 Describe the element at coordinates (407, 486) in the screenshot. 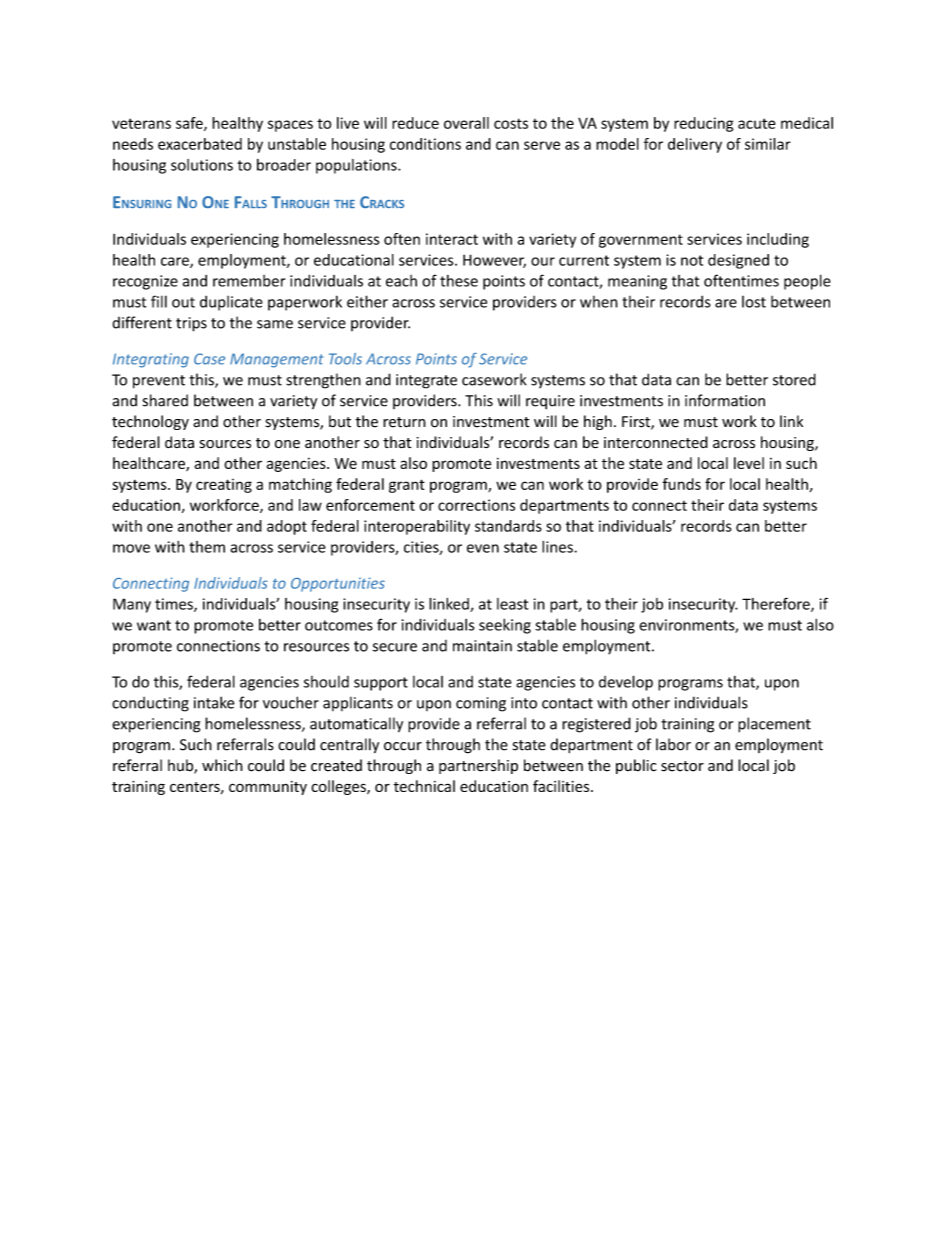

I see `grant` at that location.
